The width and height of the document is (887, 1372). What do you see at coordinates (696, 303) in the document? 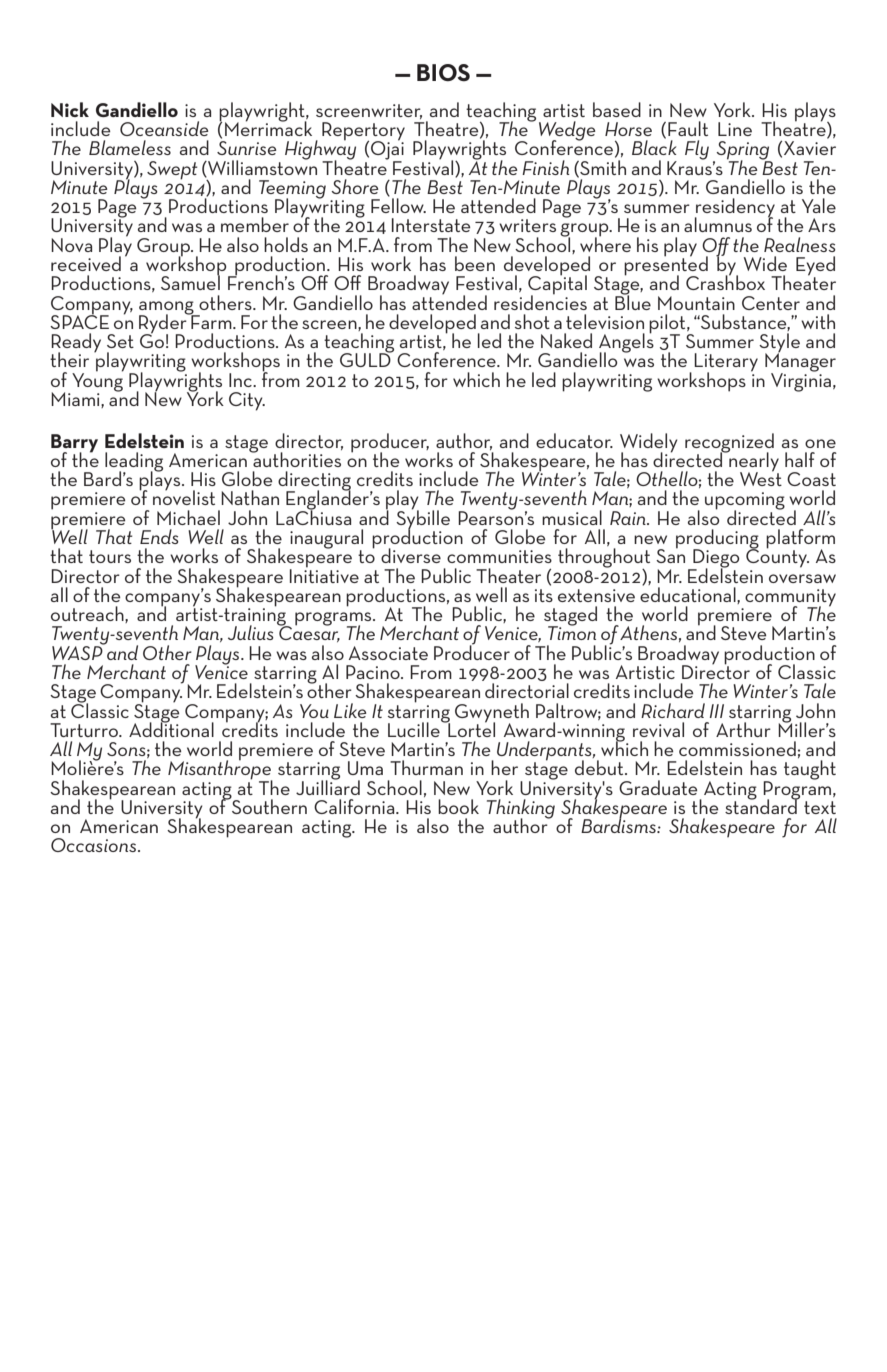
I see `Mountain` at bounding box center [696, 303].
